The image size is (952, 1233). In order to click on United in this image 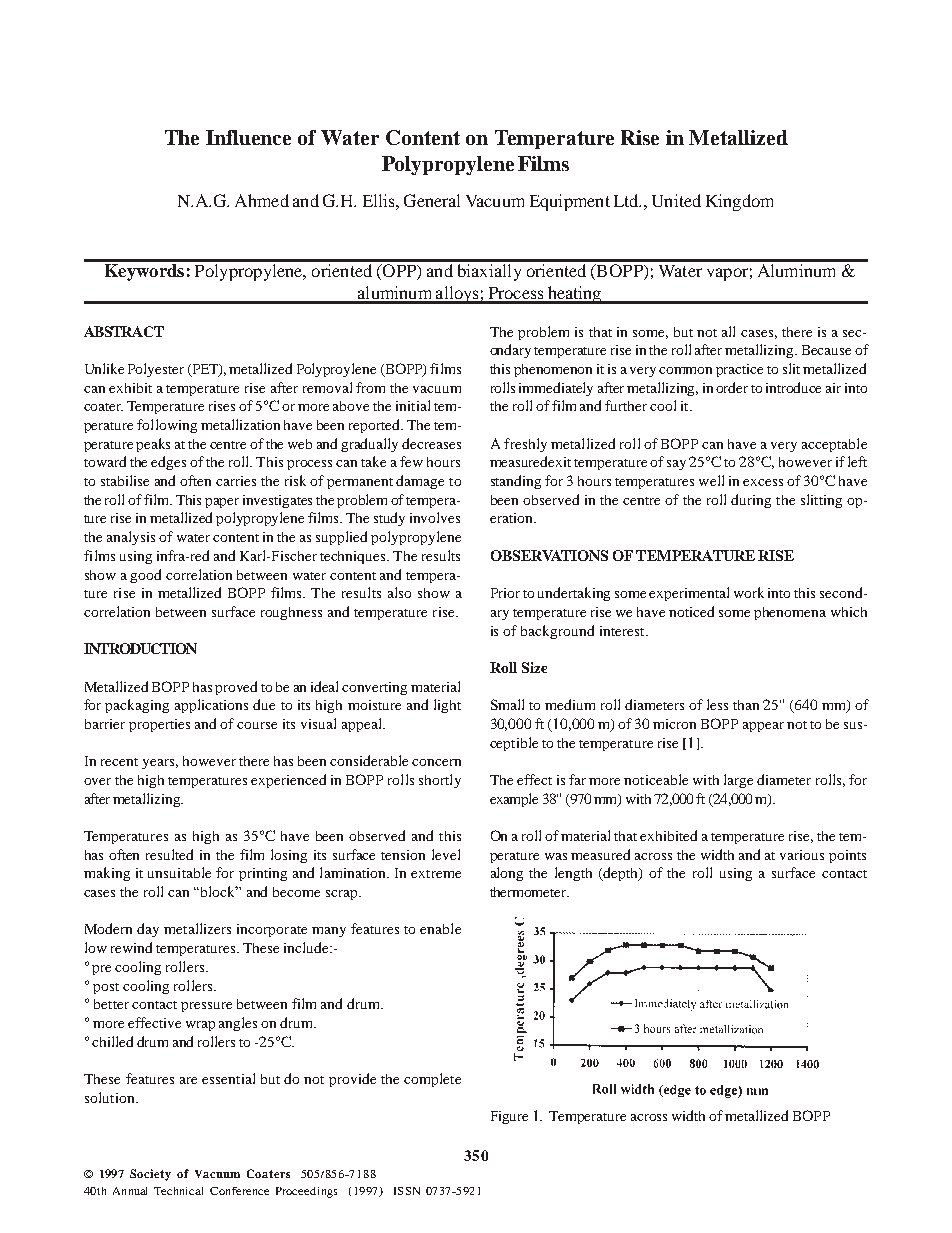, I will do `click(676, 200)`.
